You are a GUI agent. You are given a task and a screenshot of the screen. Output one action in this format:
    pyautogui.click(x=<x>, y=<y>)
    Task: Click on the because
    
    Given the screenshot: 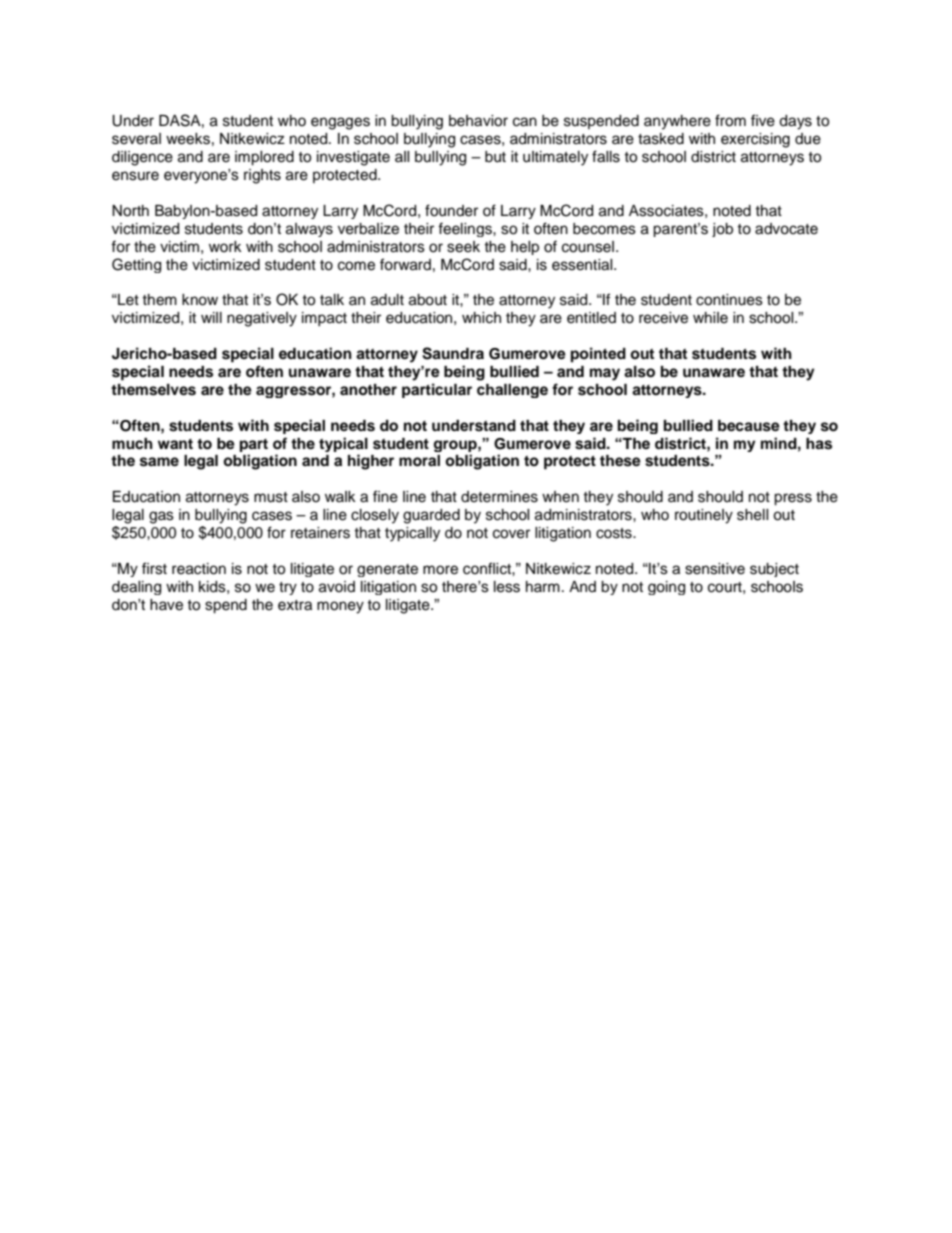 What is the action you would take?
    pyautogui.click(x=749, y=426)
